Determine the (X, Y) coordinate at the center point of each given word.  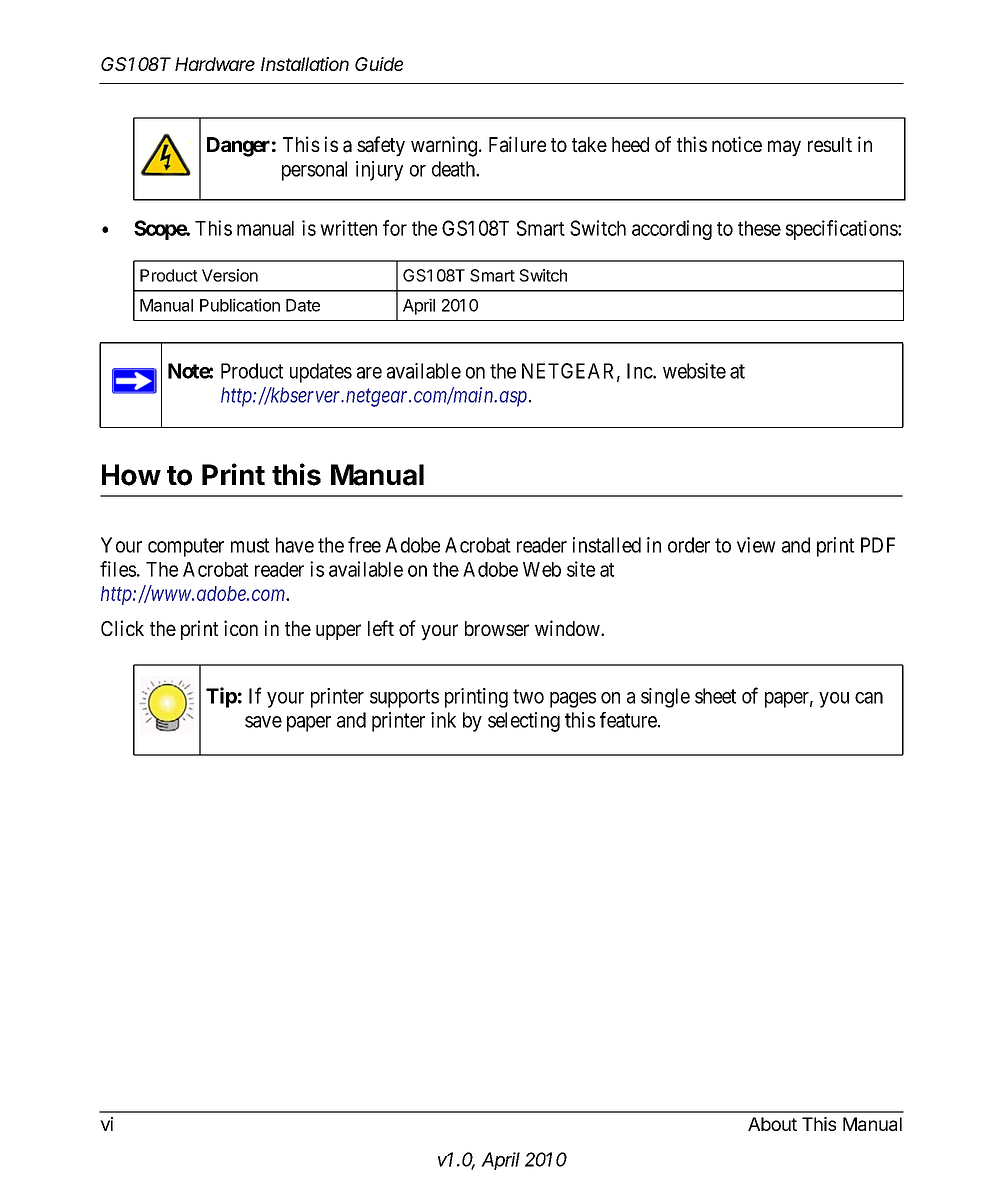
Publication (240, 305)
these (759, 228)
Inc (640, 371)
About (772, 1124)
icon (241, 628)
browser (497, 628)
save (263, 722)
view (756, 545)
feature (628, 720)
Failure (517, 144)
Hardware (215, 64)
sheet (715, 696)
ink (443, 720)
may (784, 148)
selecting (524, 722)
